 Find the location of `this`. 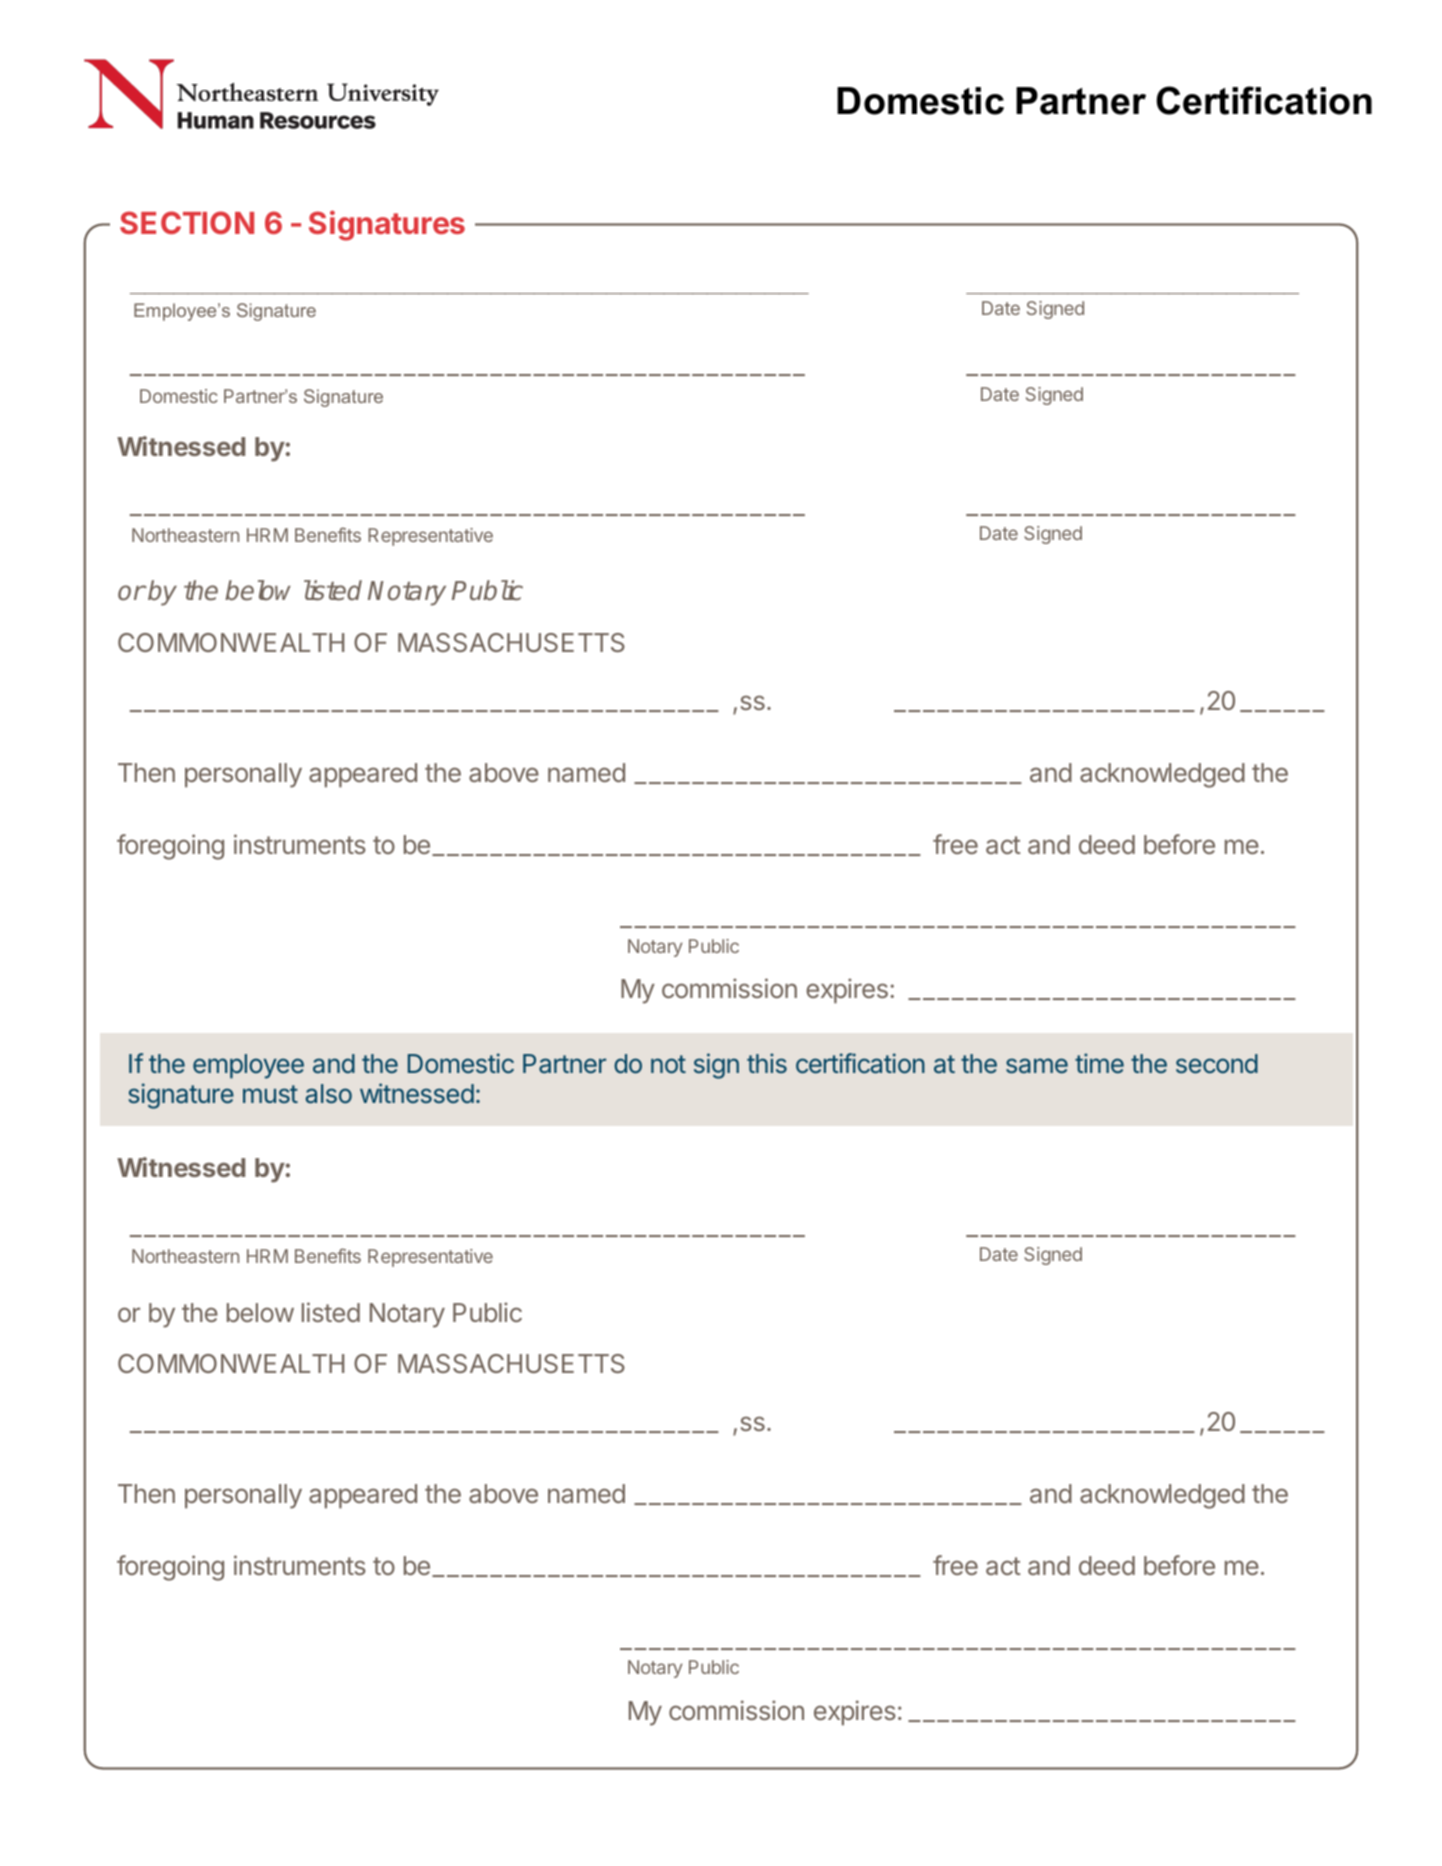

this is located at coordinates (767, 1063).
